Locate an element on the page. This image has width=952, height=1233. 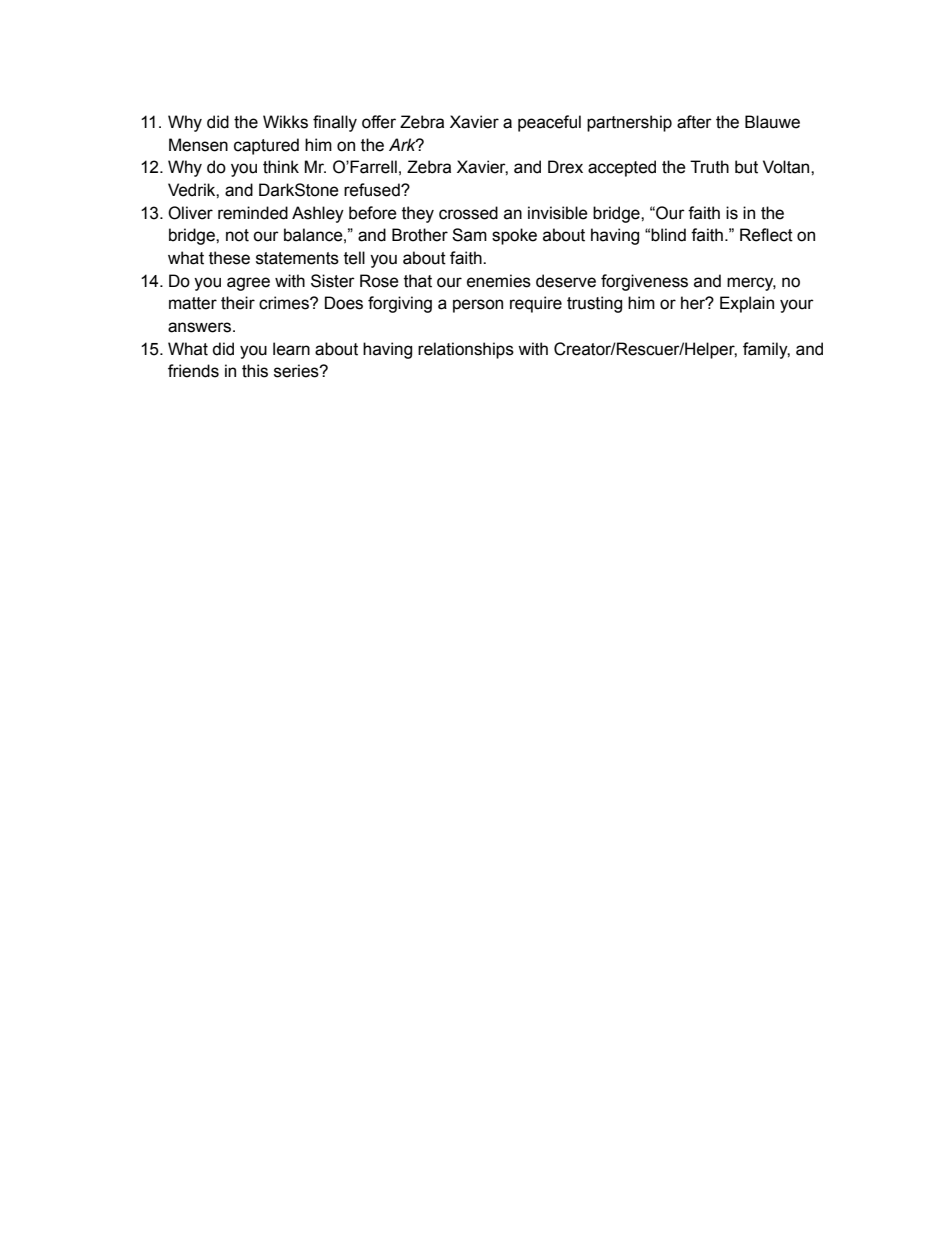
this is located at coordinates (255, 371).
